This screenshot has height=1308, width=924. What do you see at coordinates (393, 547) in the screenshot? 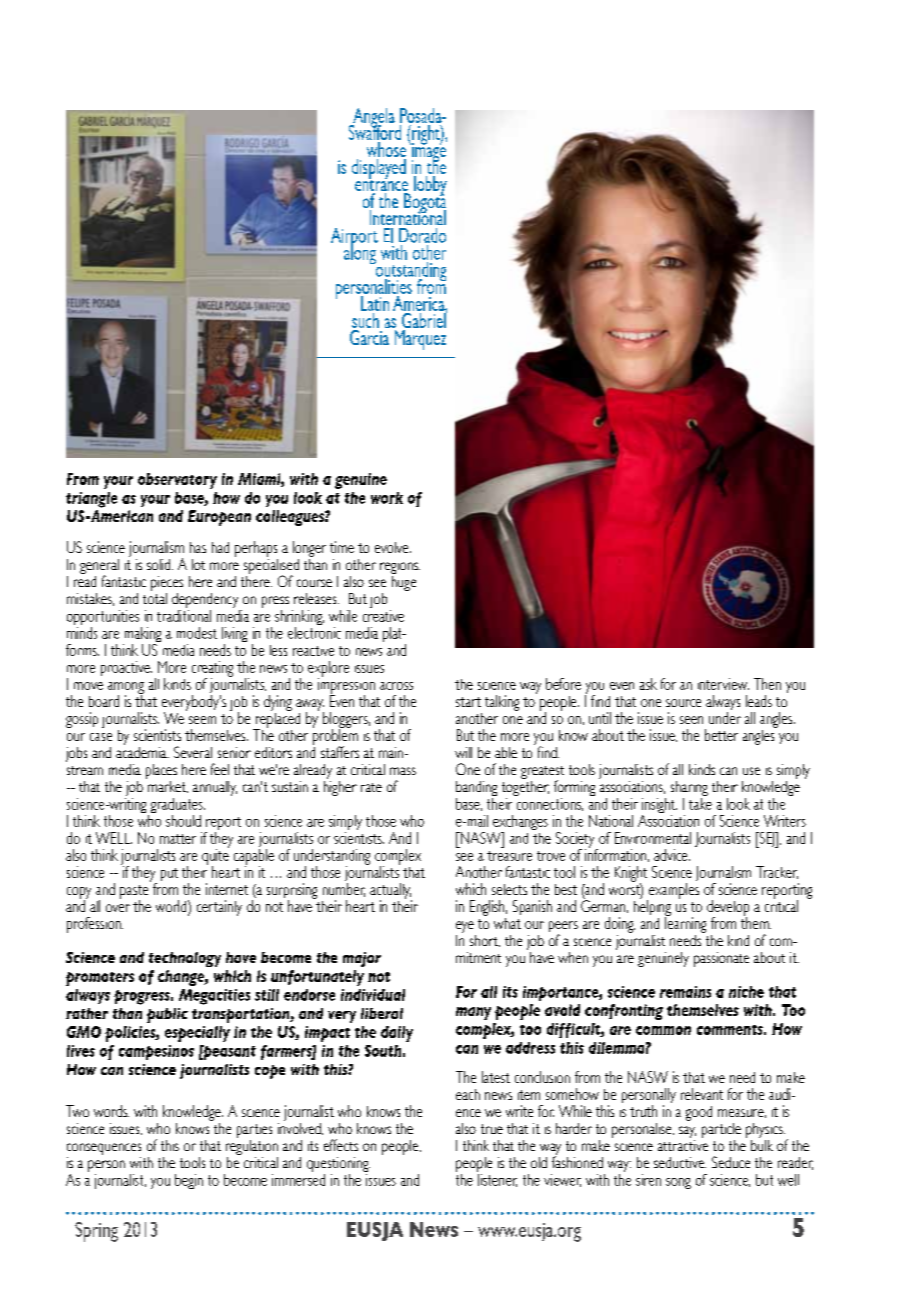
I see `evolve` at bounding box center [393, 547].
